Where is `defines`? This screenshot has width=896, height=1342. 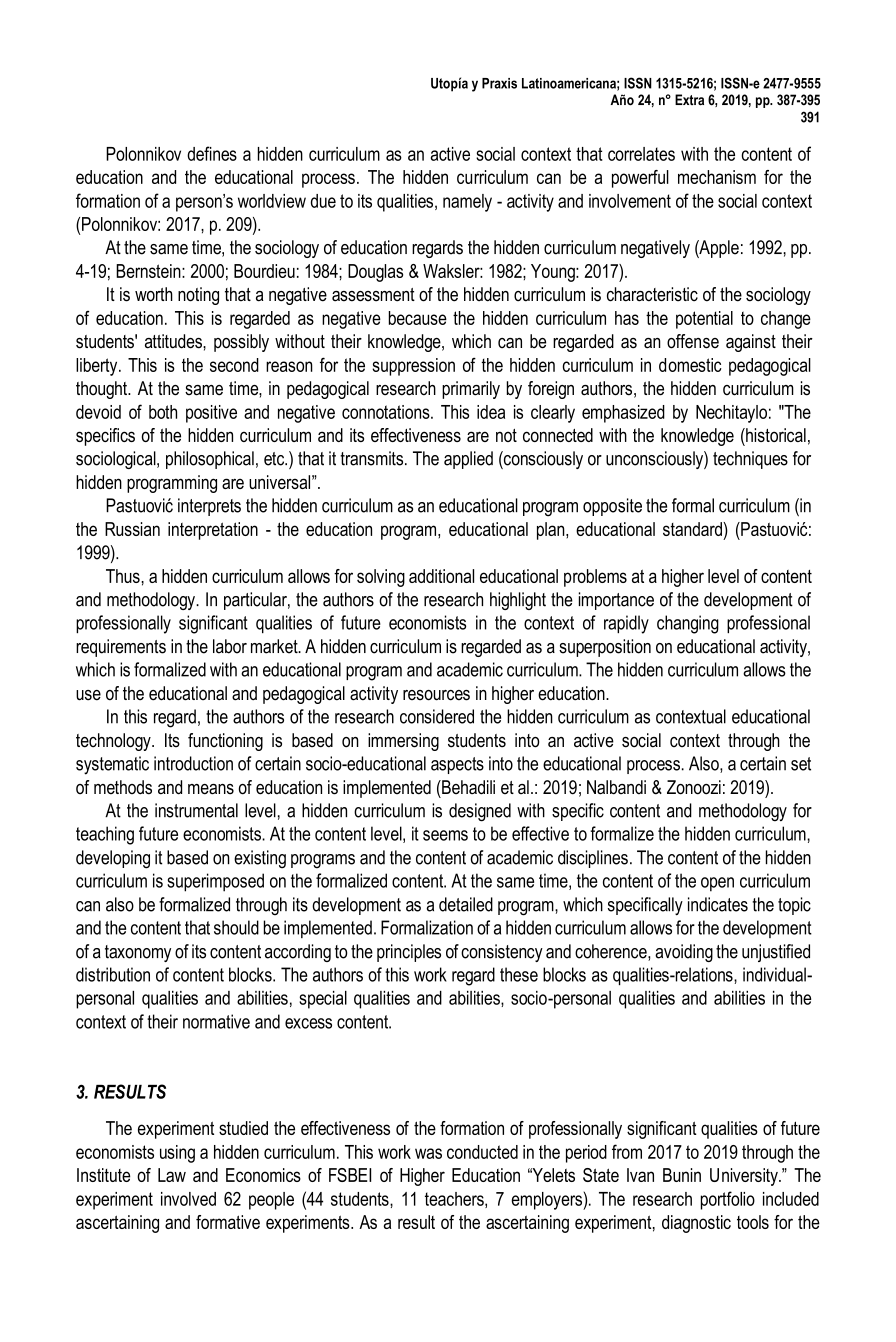 defines is located at coordinates (212, 153).
